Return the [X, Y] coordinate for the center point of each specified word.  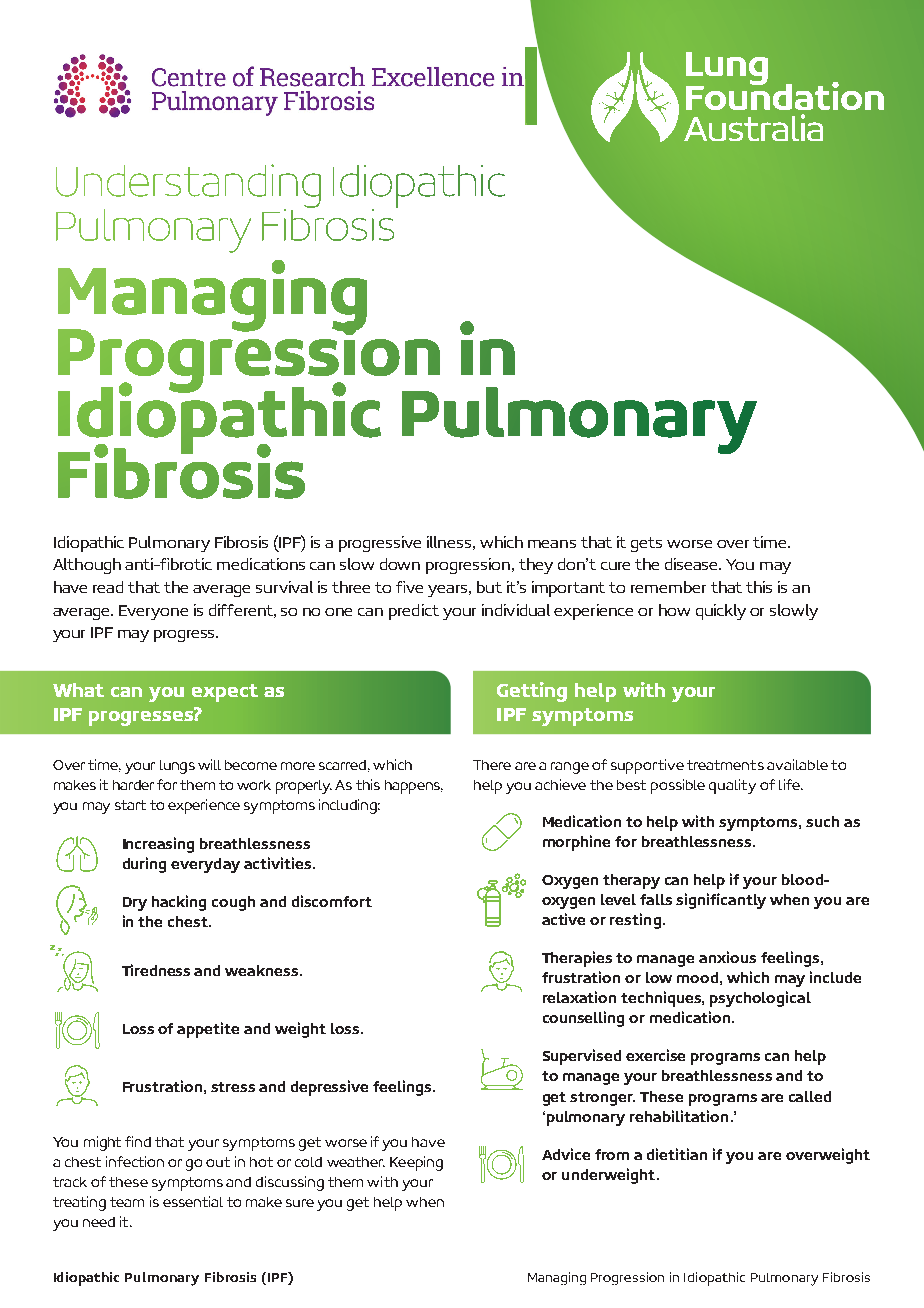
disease [693, 564]
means [552, 544]
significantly [721, 901]
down [400, 564]
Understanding [188, 187]
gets [646, 544]
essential [193, 1201]
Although [87, 566]
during [144, 865]
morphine [576, 843]
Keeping [416, 1163]
